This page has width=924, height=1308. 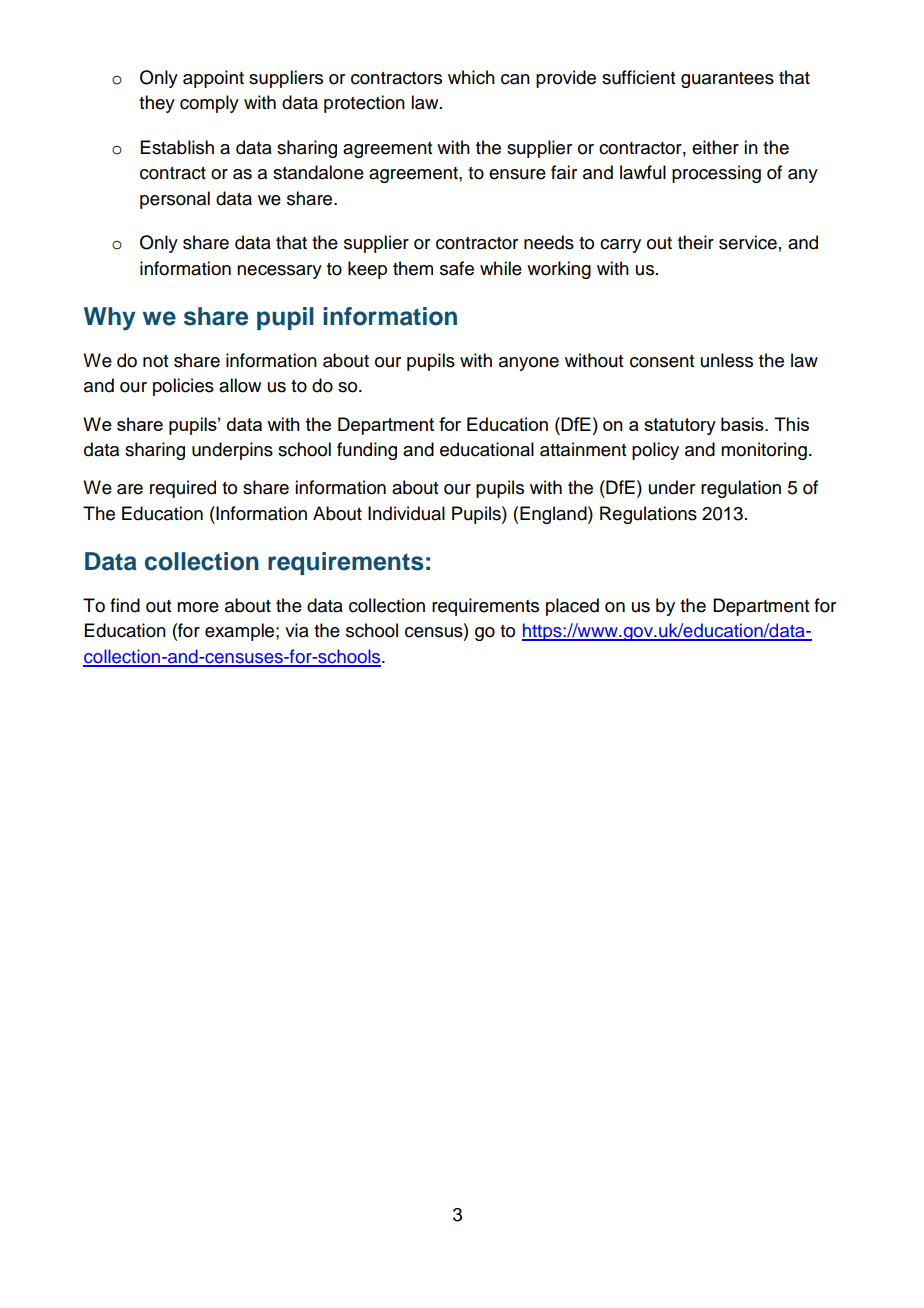 I want to click on more, so click(x=198, y=607).
